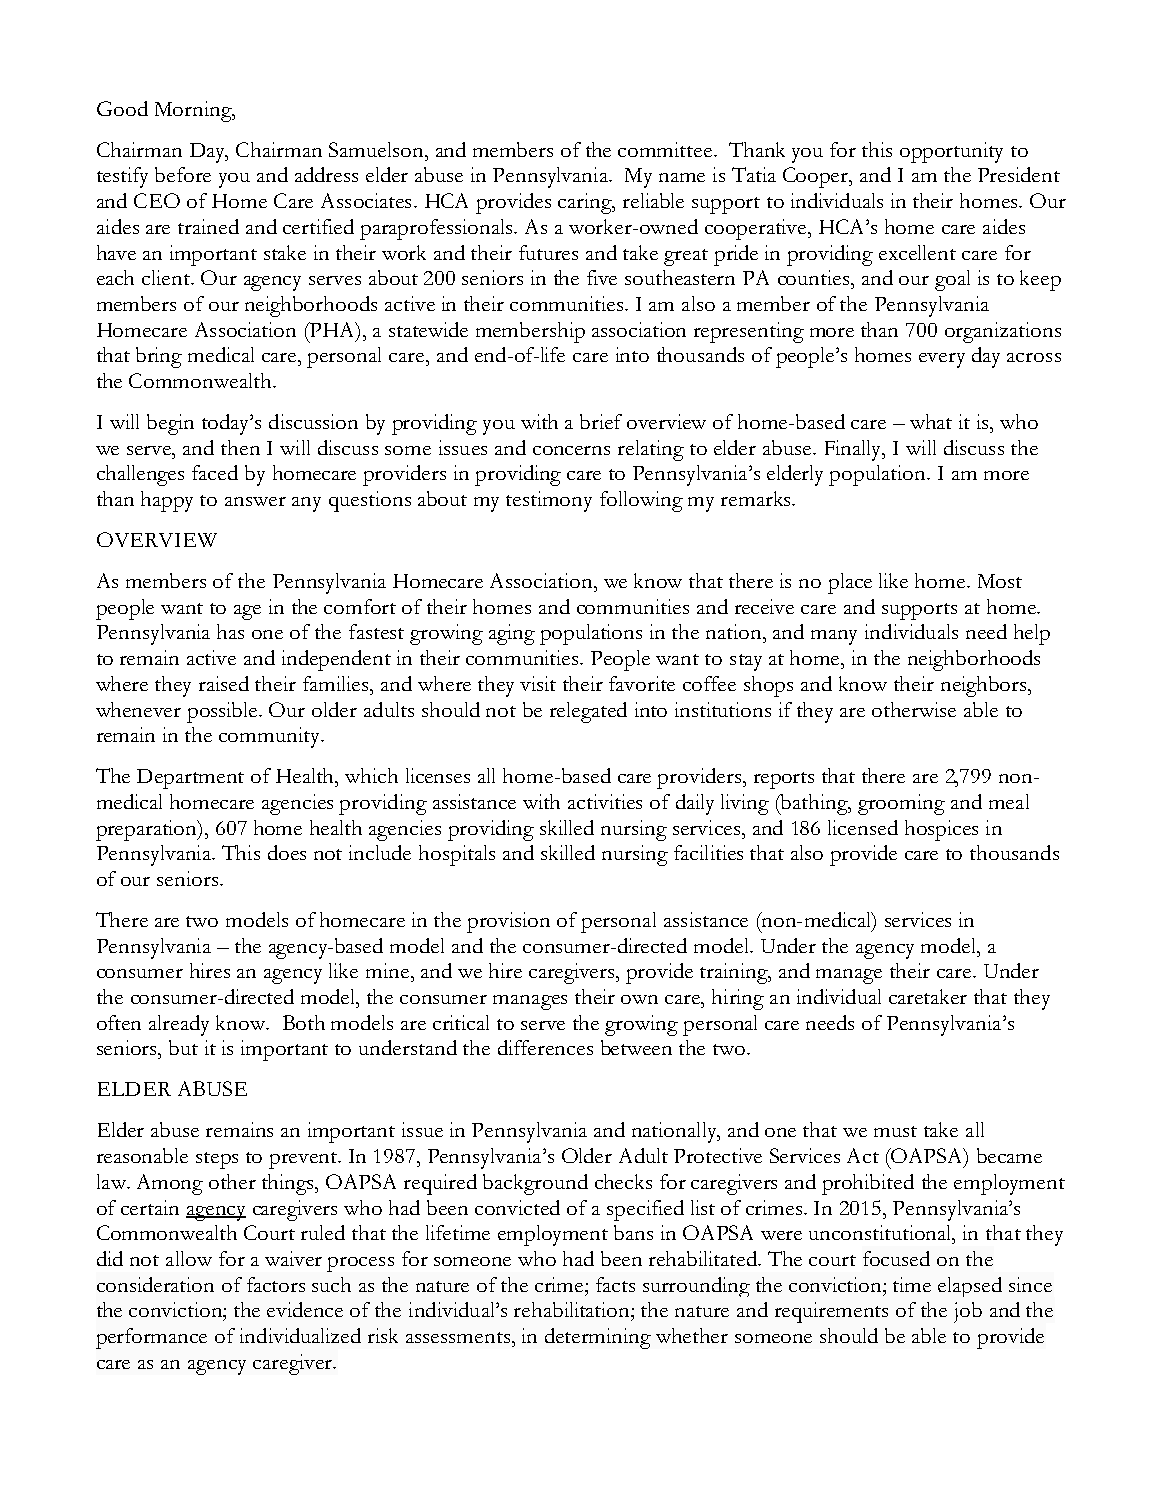 This screenshot has height=1508, width=1165. Describe the element at coordinates (665, 149) in the screenshot. I see `committee` at that location.
